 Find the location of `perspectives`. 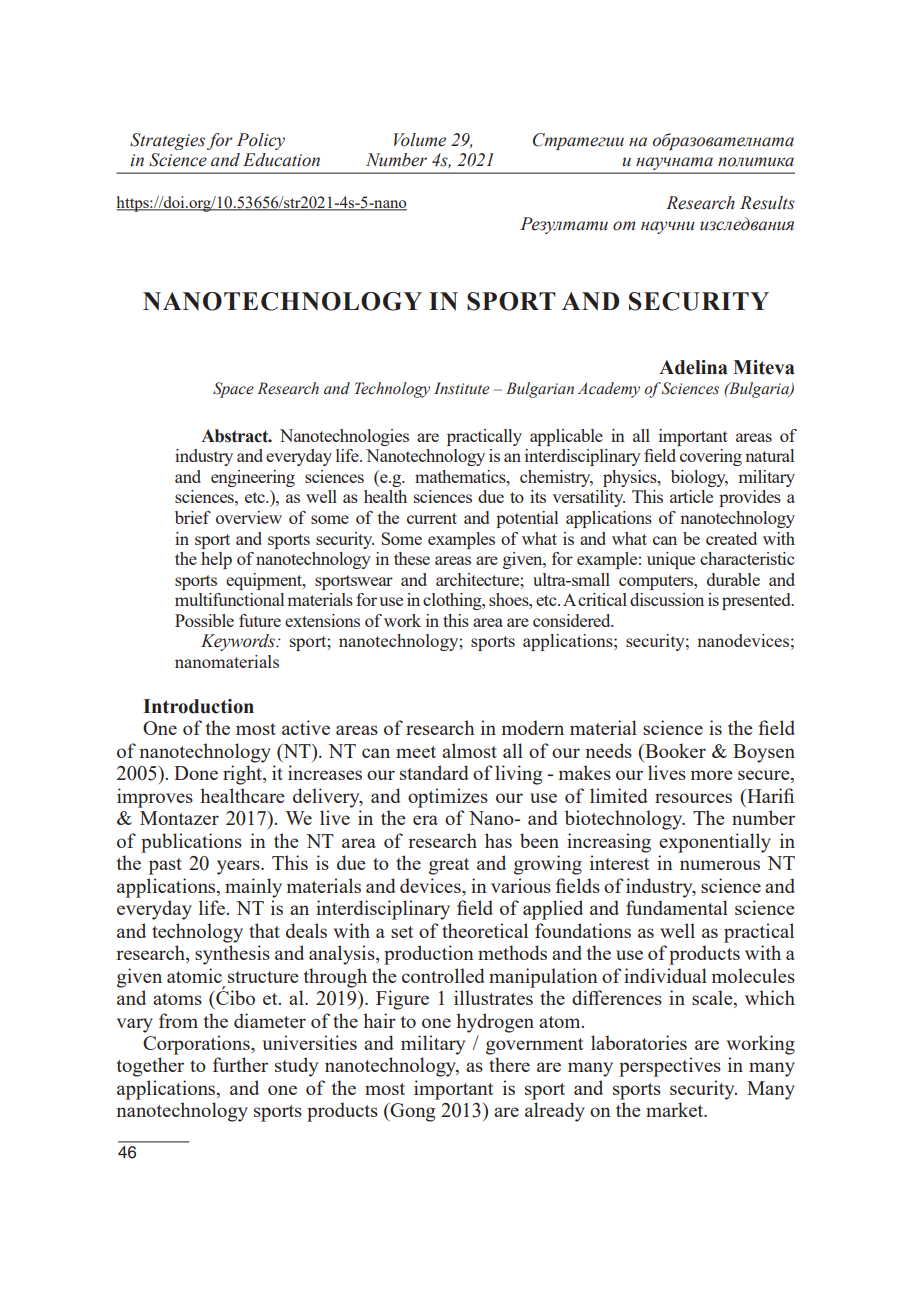

perspectives is located at coordinates (670, 1067).
